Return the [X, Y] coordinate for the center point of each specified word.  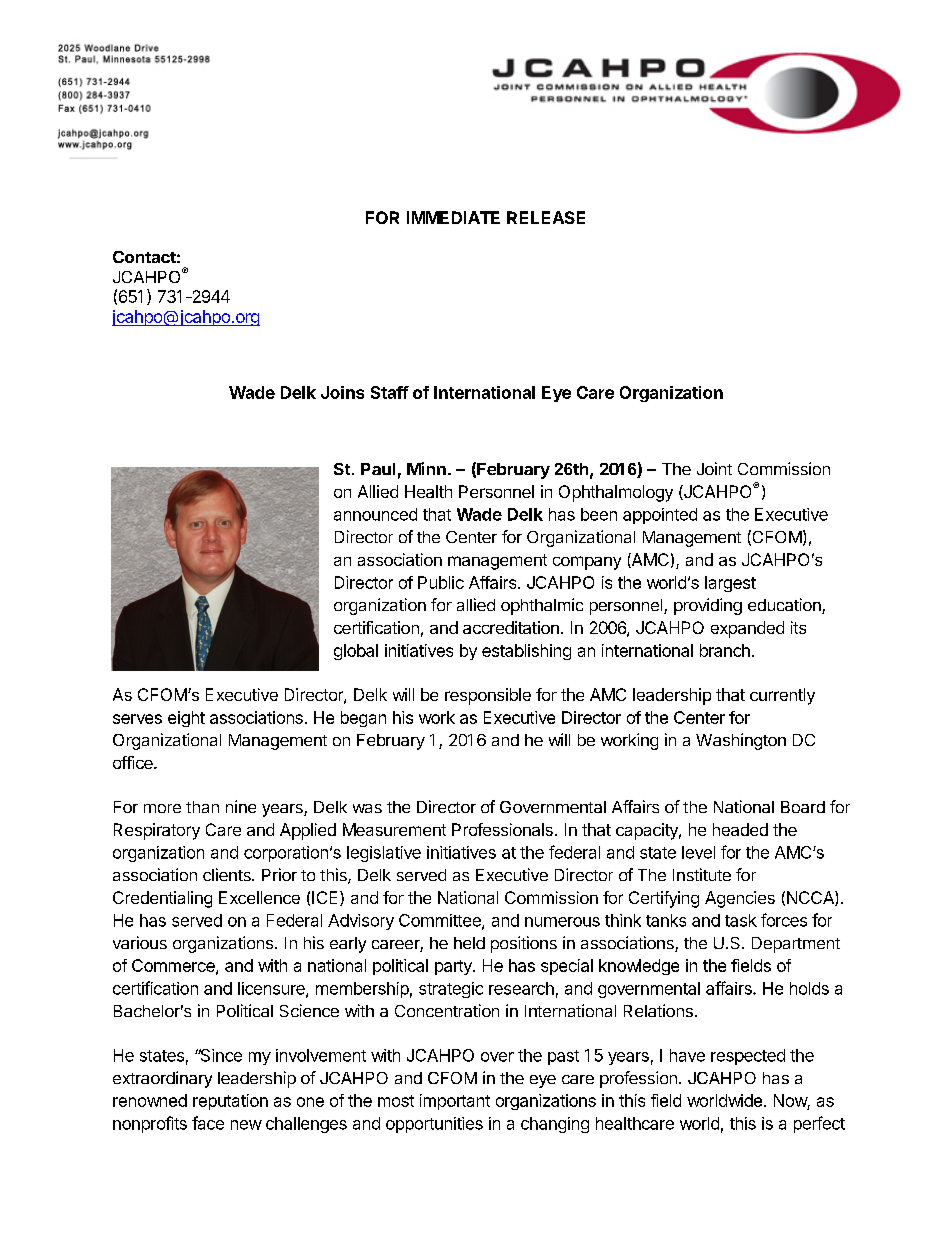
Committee [441, 921]
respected [748, 1057]
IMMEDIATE [453, 217]
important [455, 1102]
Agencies [740, 899]
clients [228, 874]
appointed [660, 516]
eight [186, 719]
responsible [488, 696]
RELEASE [546, 217]
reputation [230, 1102]
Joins [342, 392]
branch [725, 650]
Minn [426, 468]
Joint [714, 468]
